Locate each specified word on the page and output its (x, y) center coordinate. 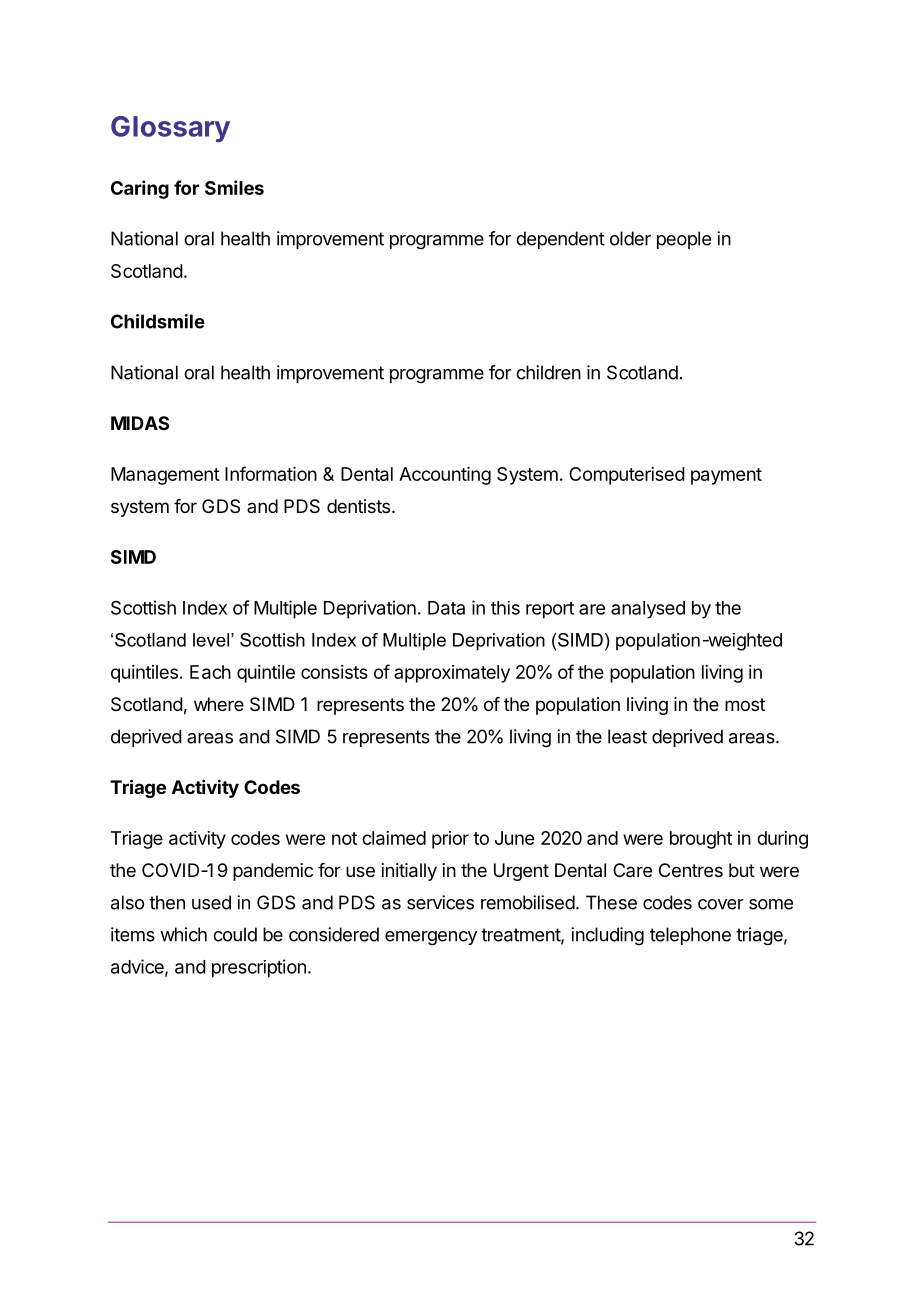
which (183, 934)
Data (446, 608)
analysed (648, 610)
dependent (560, 240)
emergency (431, 938)
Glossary (170, 129)
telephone (690, 936)
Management (165, 476)
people (684, 240)
